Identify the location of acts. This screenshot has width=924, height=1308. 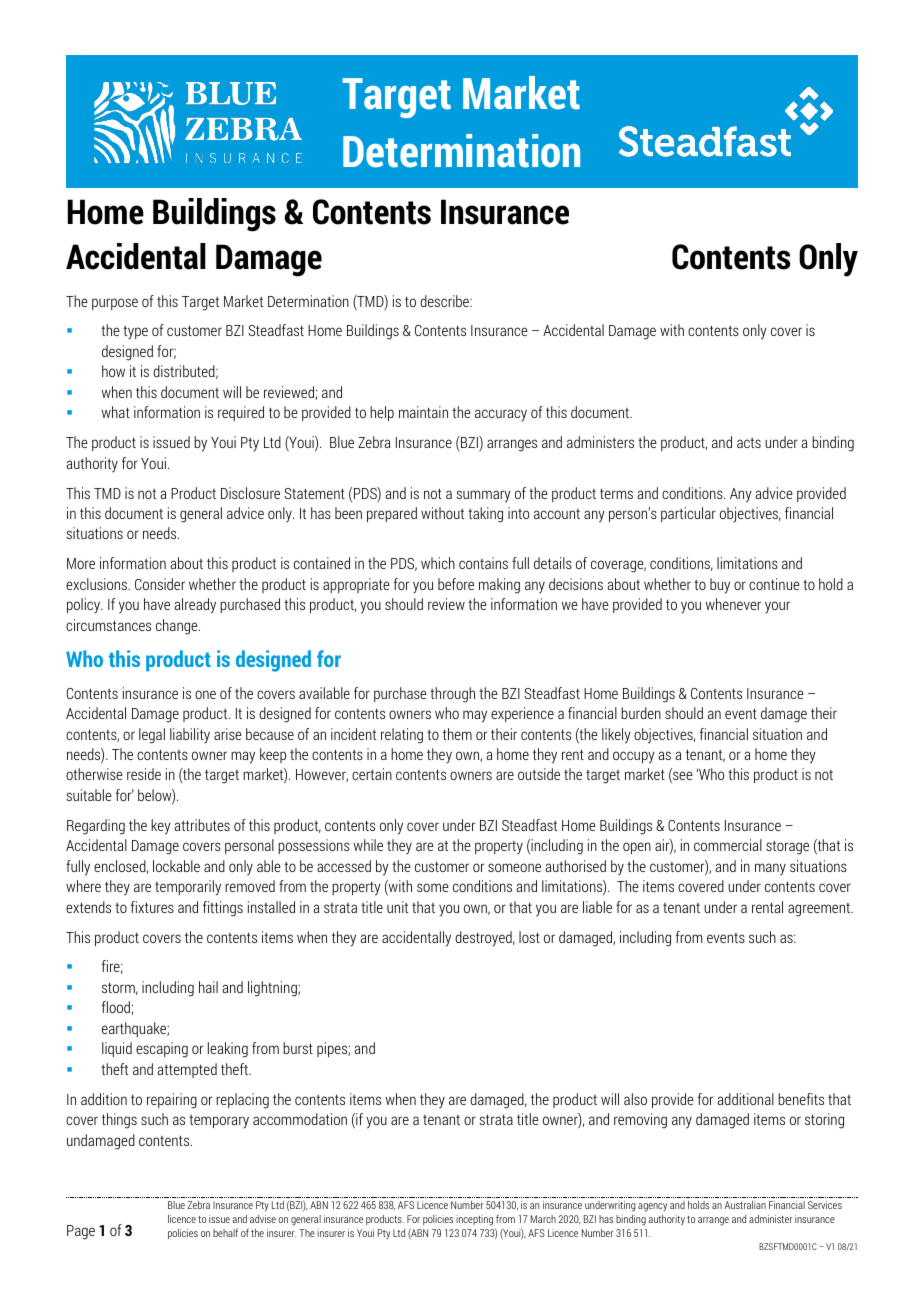
(749, 443).
